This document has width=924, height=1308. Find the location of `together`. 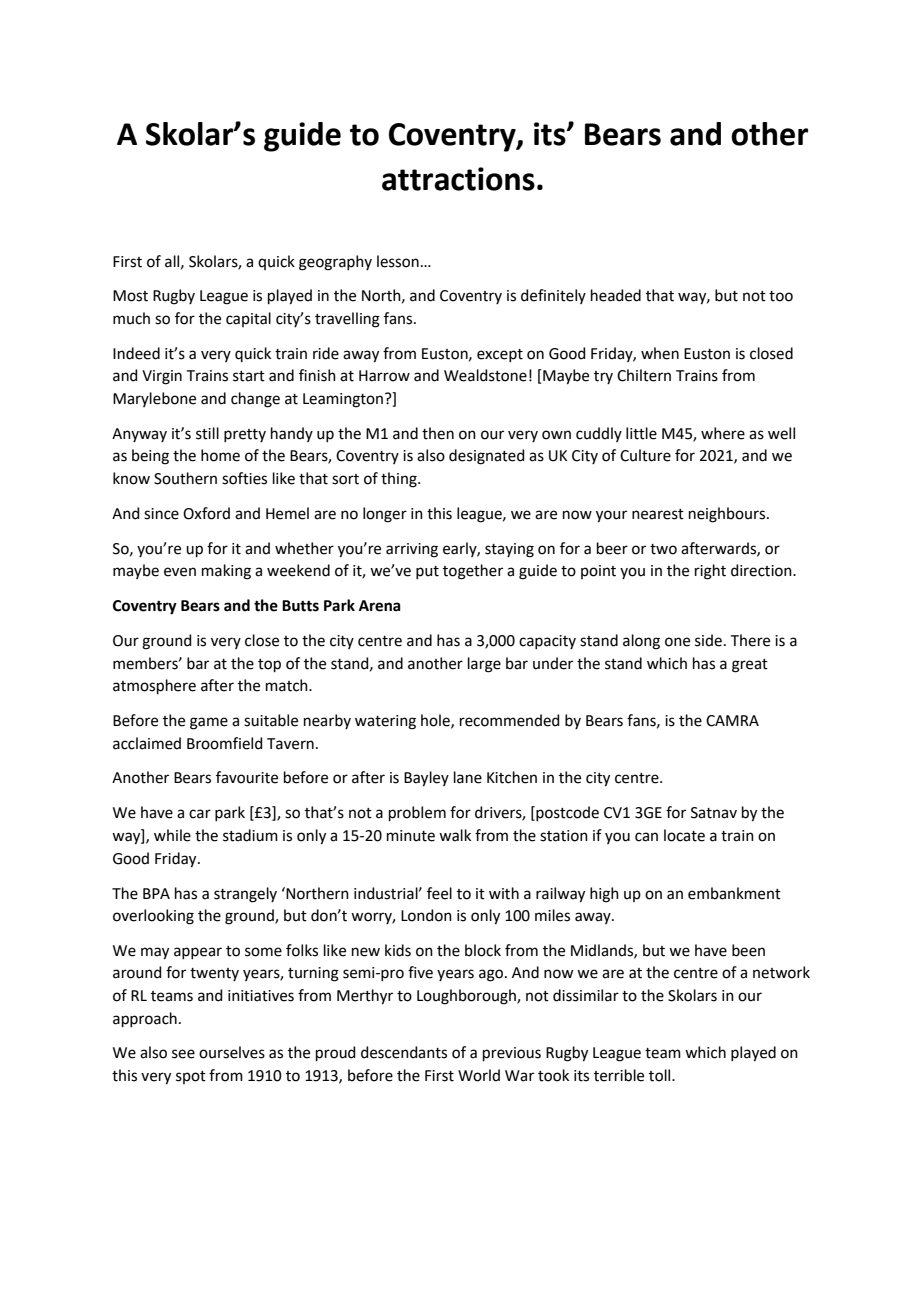

together is located at coordinates (473, 572).
